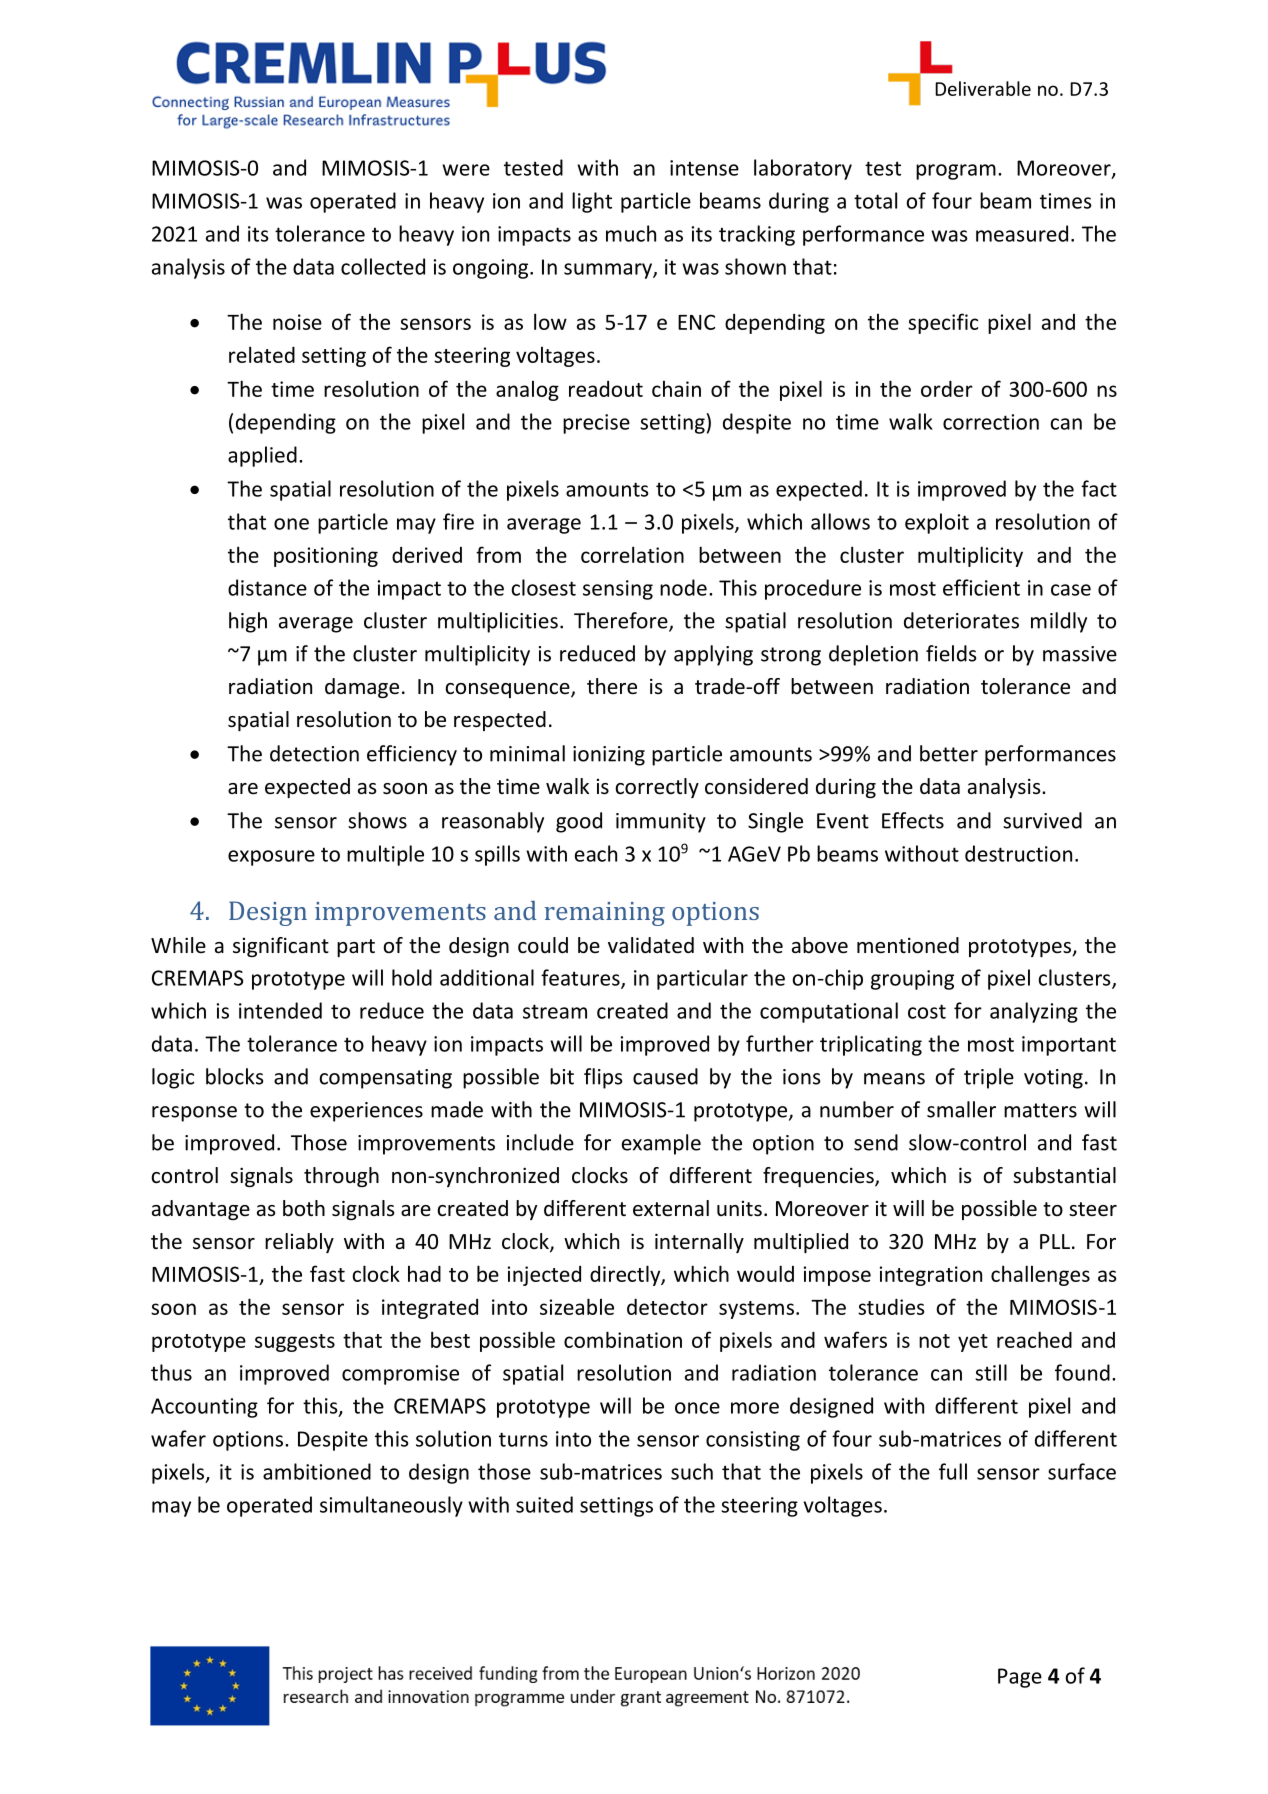 The width and height of the page is (1268, 1794). What do you see at coordinates (248, 622) in the page?
I see `high` at bounding box center [248, 622].
